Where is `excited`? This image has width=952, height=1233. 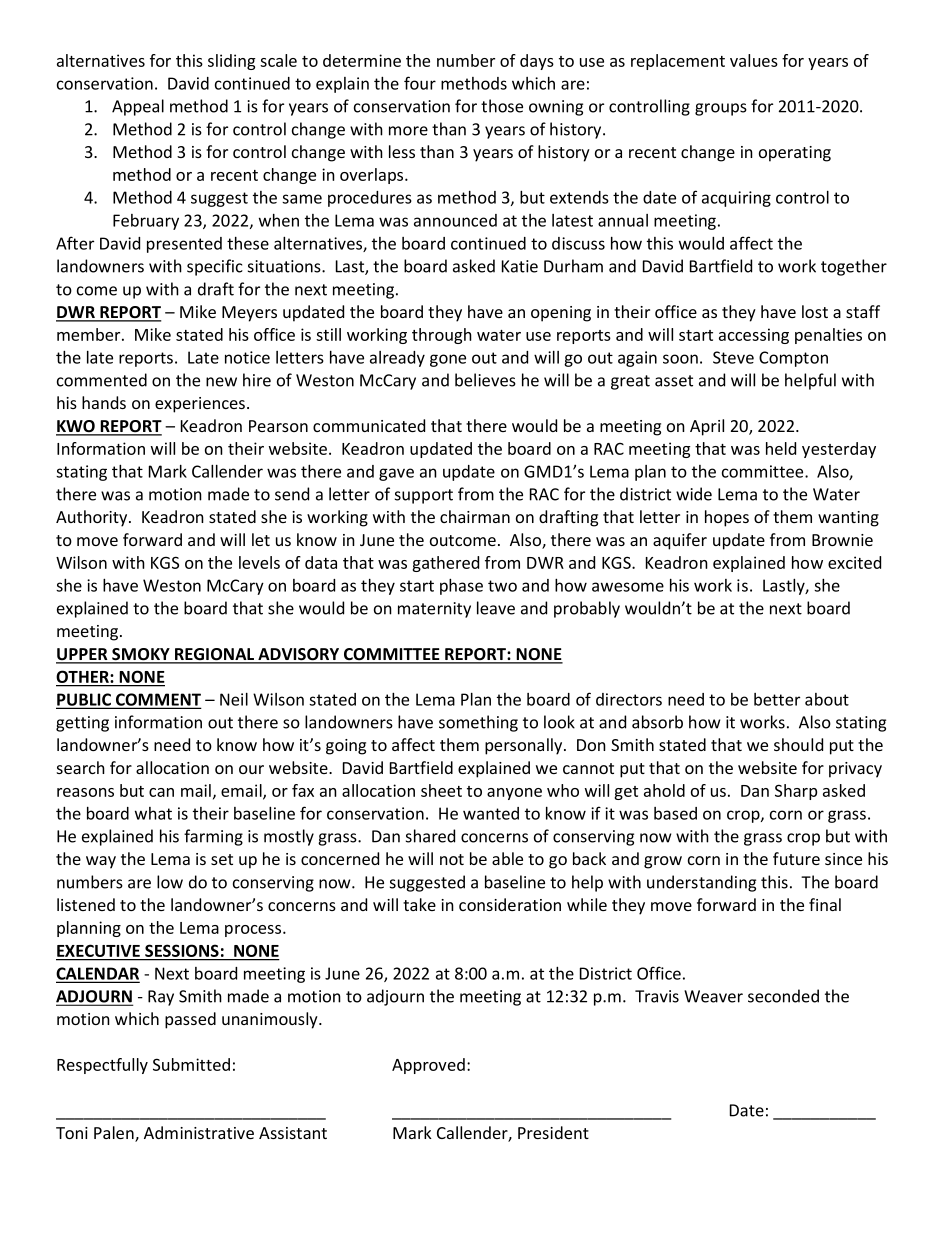 excited is located at coordinates (854, 562).
